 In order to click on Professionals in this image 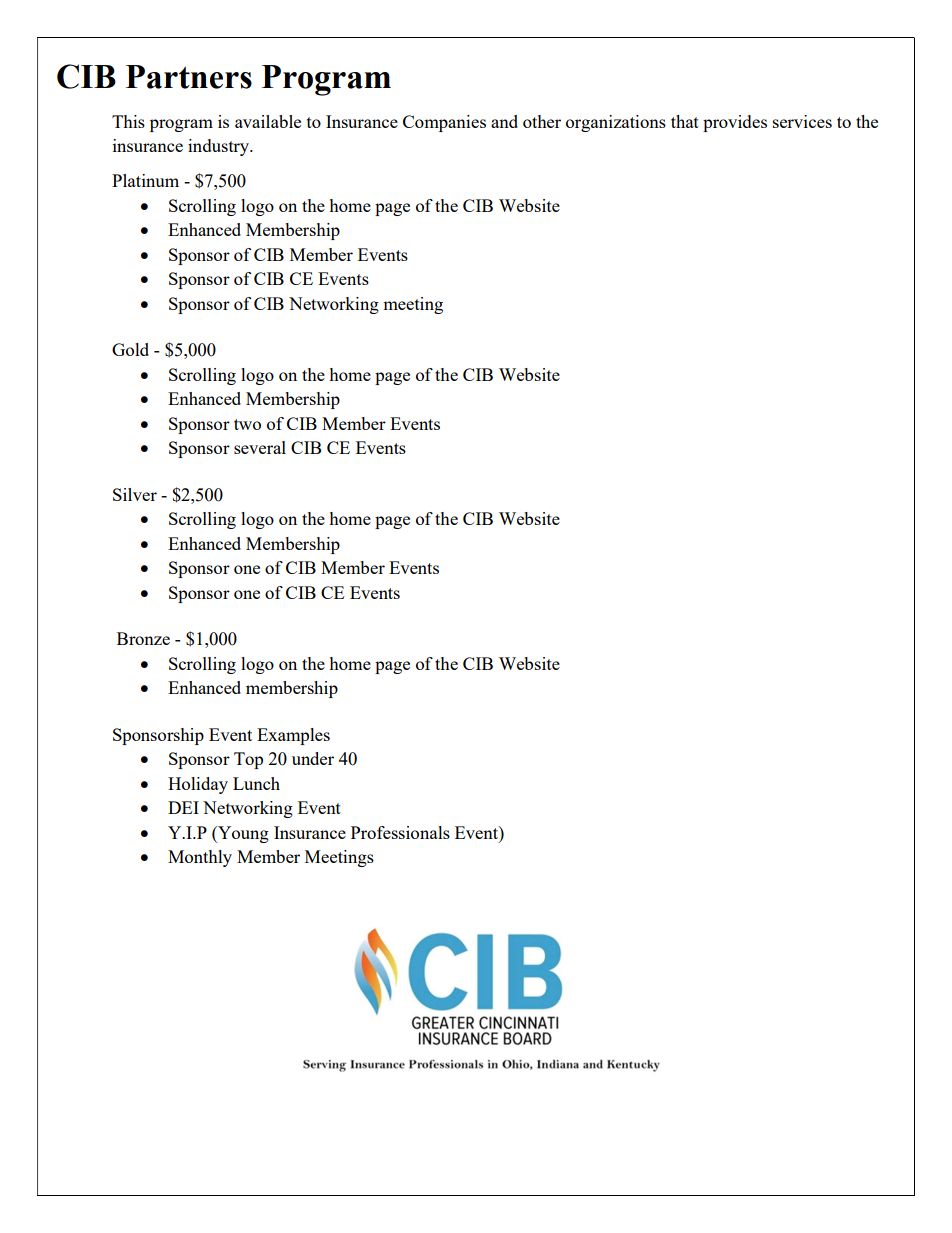, I will do `click(400, 832)`.
